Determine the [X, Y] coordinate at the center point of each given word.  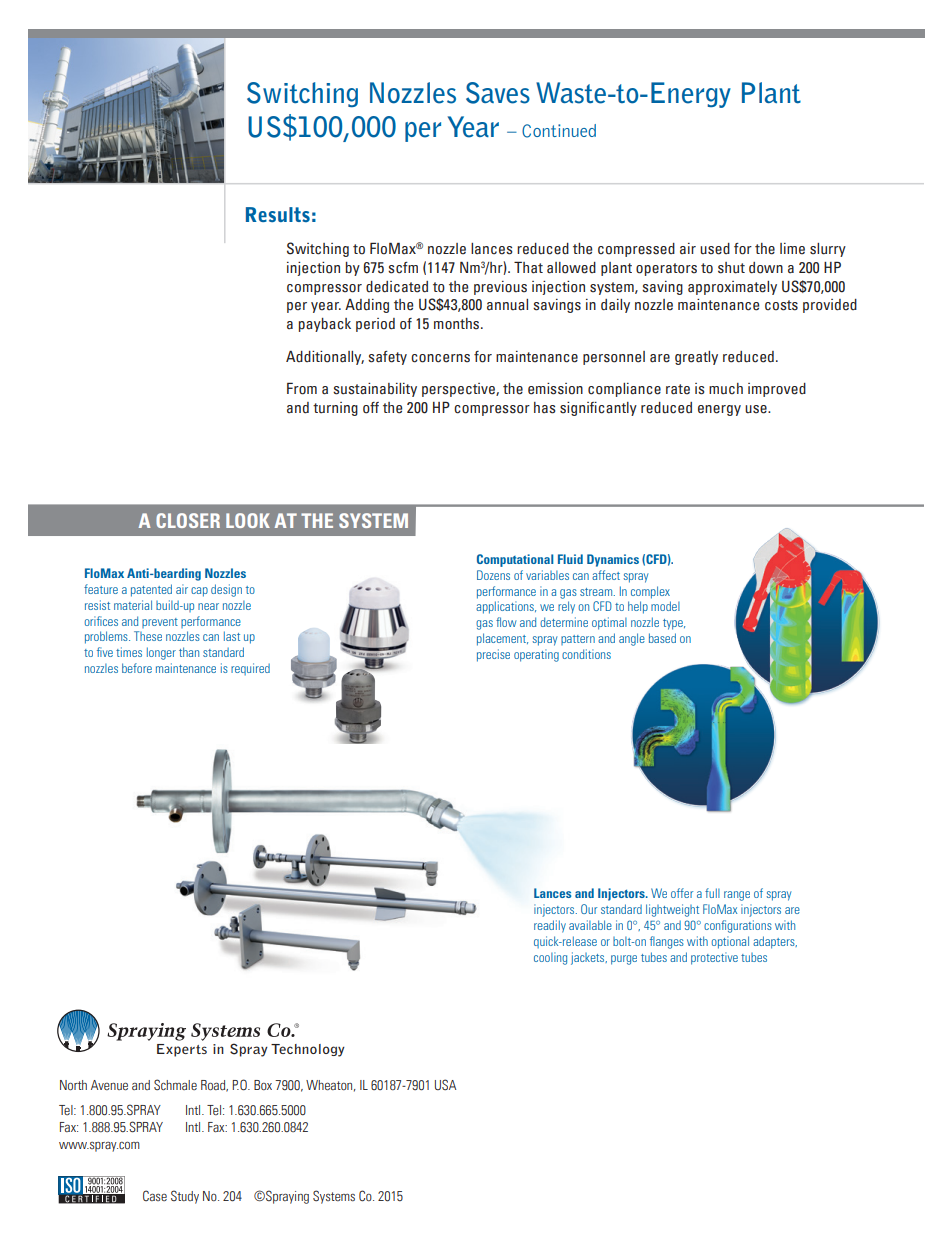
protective [714, 958]
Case [155, 1195]
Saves [498, 93]
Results [278, 214]
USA [445, 1084]
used [715, 249]
